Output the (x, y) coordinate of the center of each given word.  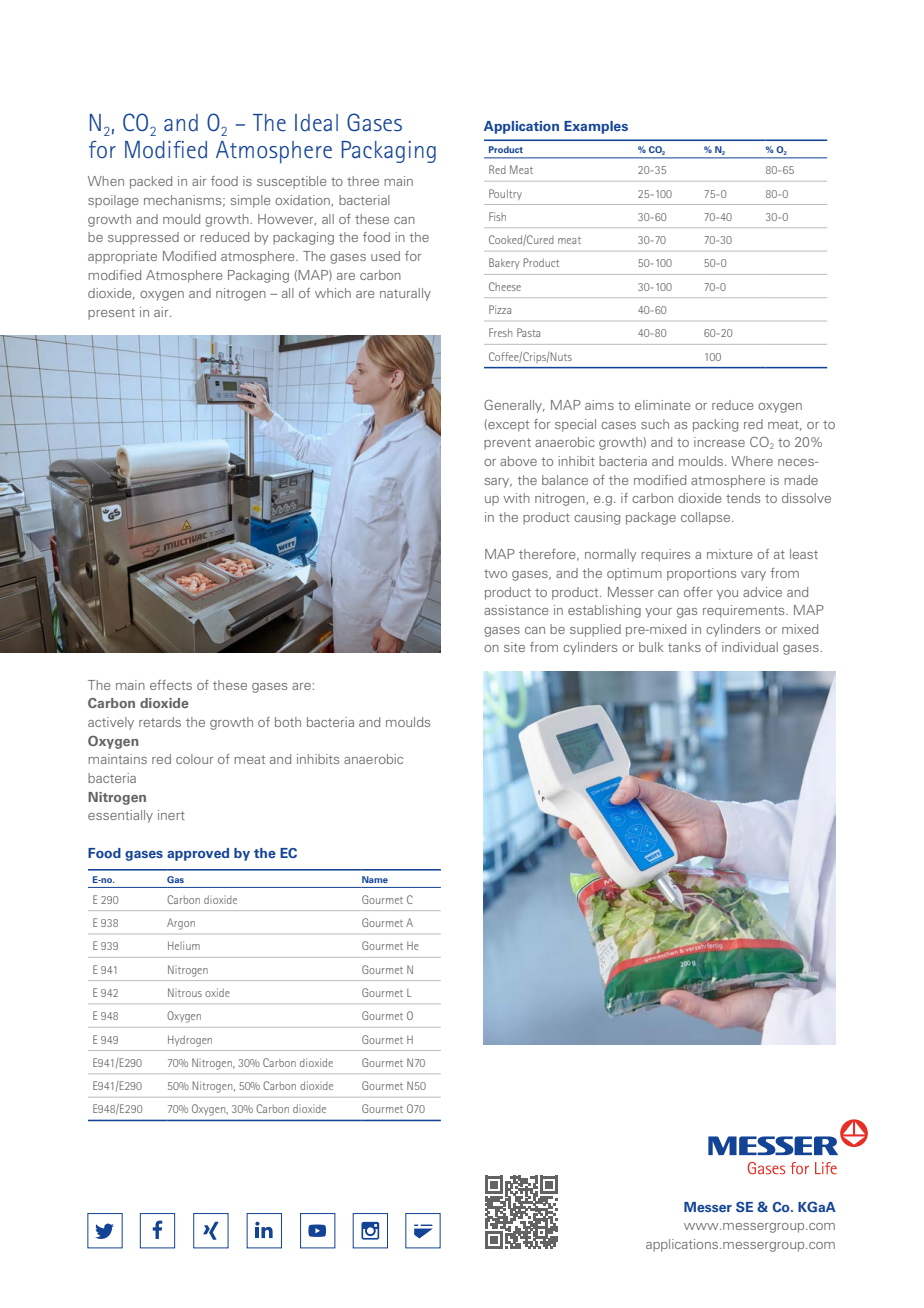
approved (198, 854)
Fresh (500, 332)
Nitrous (185, 992)
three (363, 181)
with (516, 498)
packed (151, 182)
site (514, 647)
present (111, 314)
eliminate (663, 405)
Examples (596, 127)
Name (375, 879)
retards (160, 722)
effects (171, 685)
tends (743, 498)
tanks (684, 647)
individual (750, 647)
